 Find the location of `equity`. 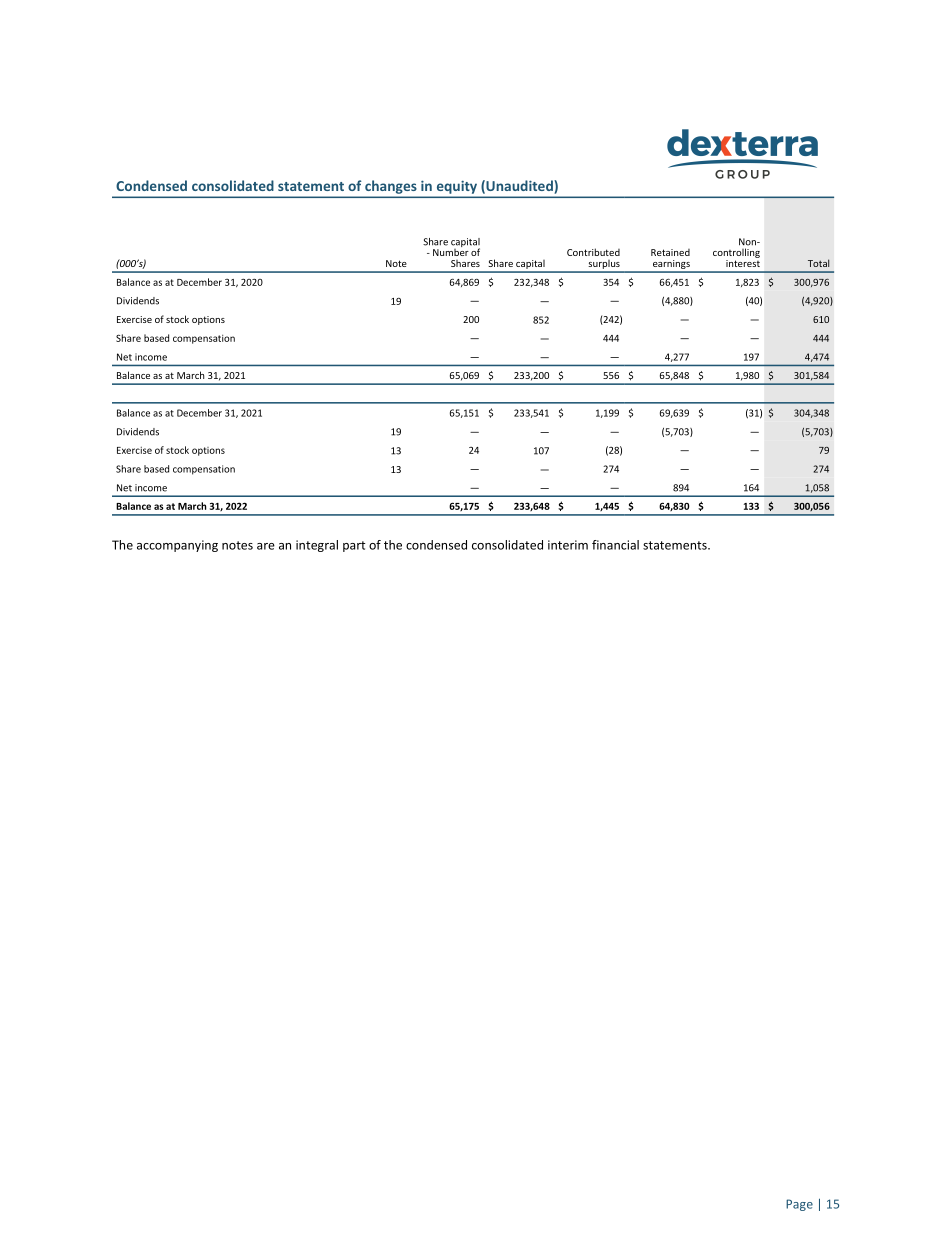

equity is located at coordinates (457, 187).
